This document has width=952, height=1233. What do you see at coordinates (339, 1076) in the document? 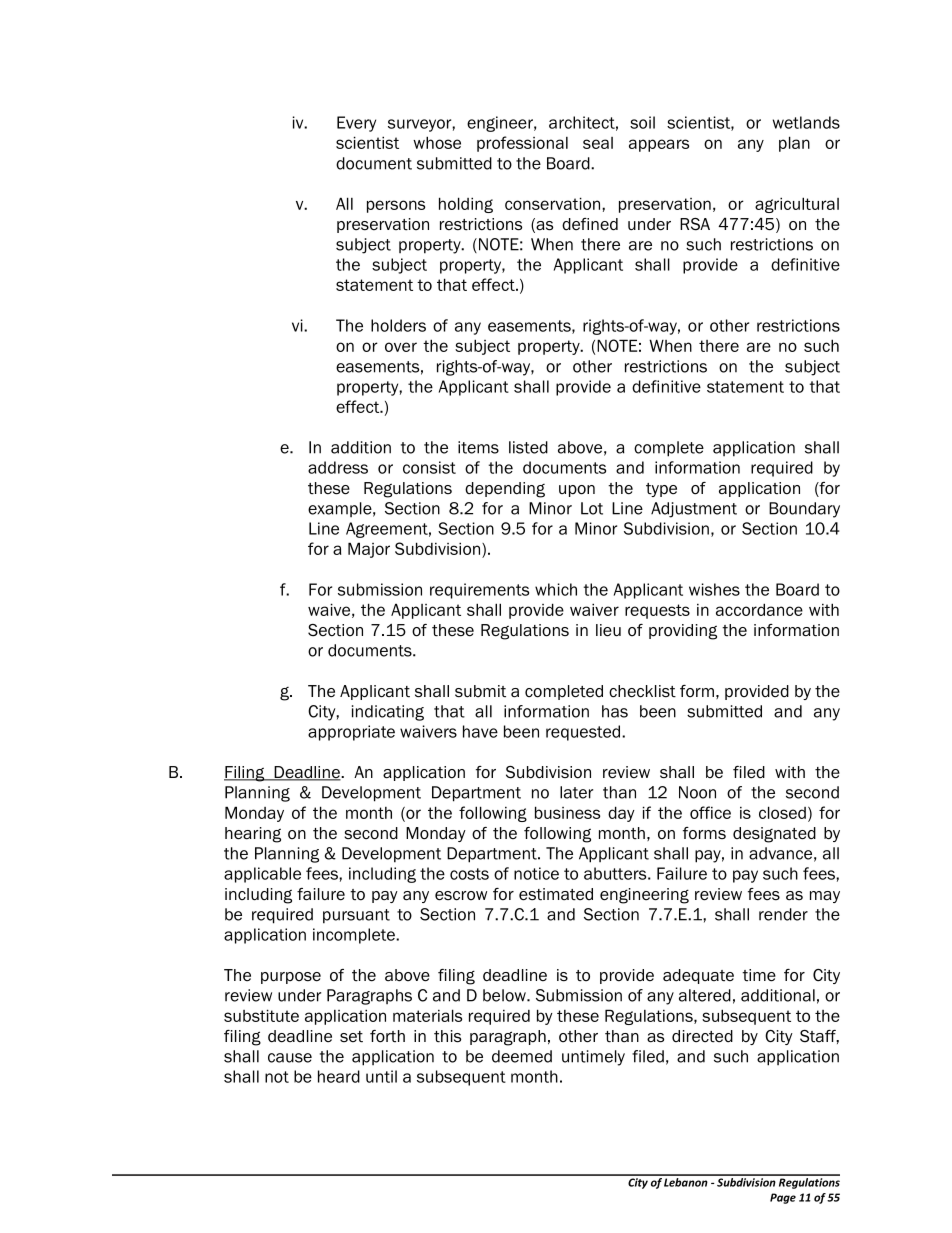
I see `heard` at bounding box center [339, 1076].
